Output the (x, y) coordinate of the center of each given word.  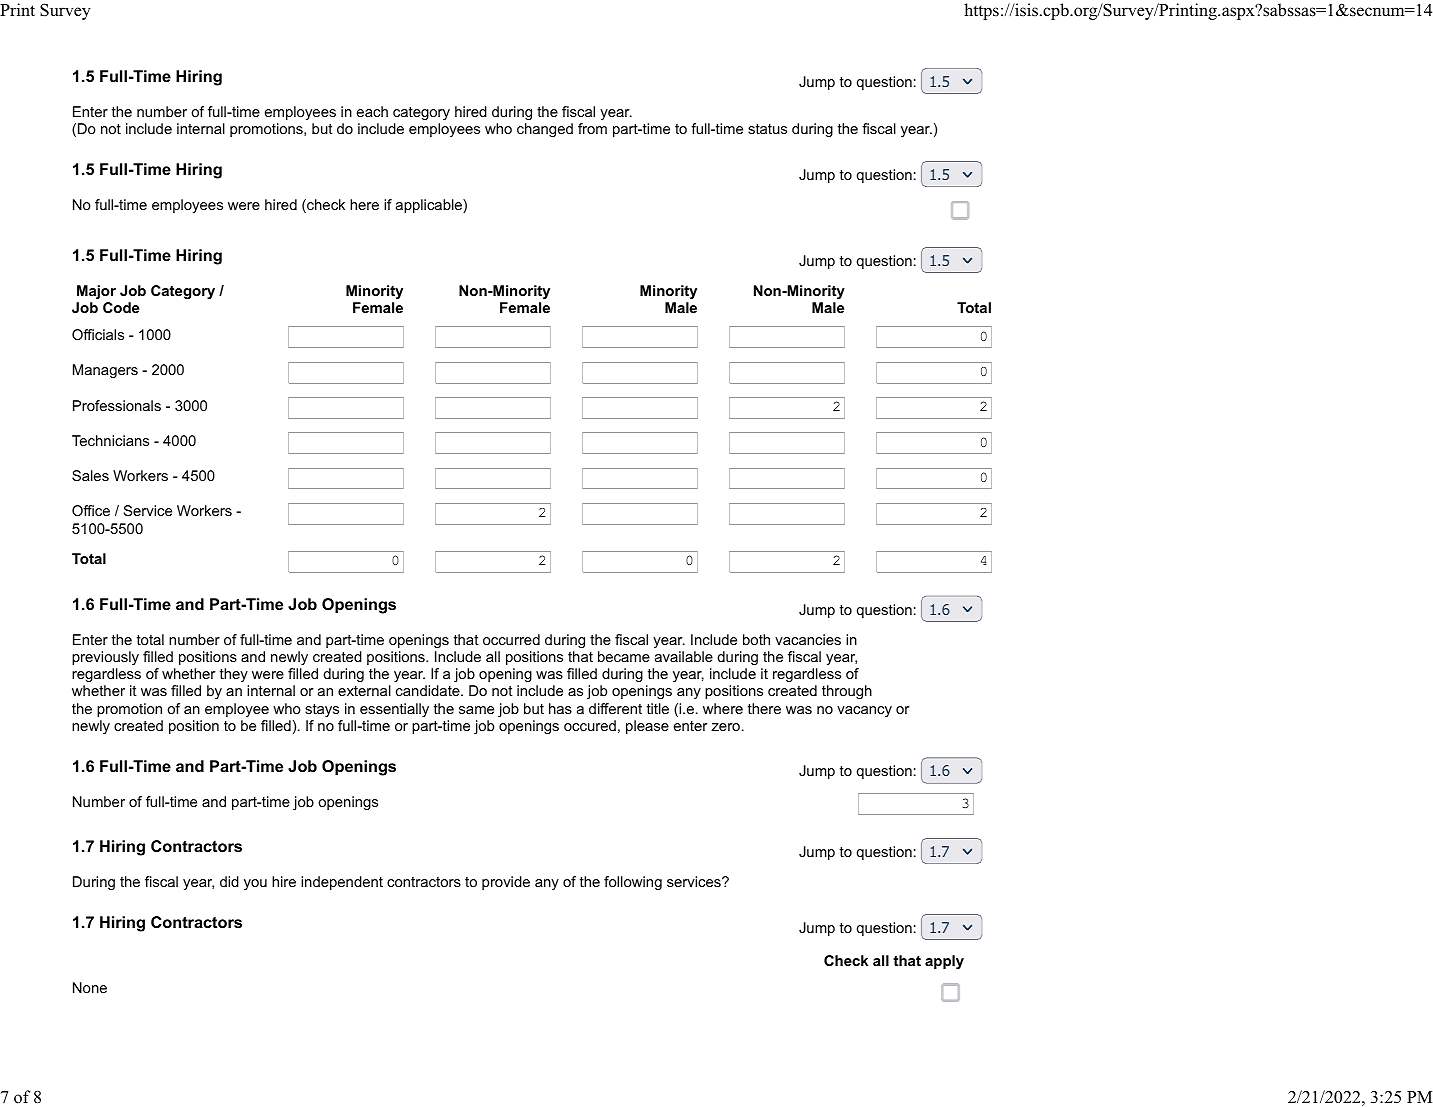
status (767, 129)
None (90, 987)
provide (506, 883)
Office (91, 510)
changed (545, 130)
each (372, 111)
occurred (511, 639)
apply (944, 962)
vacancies (808, 639)
